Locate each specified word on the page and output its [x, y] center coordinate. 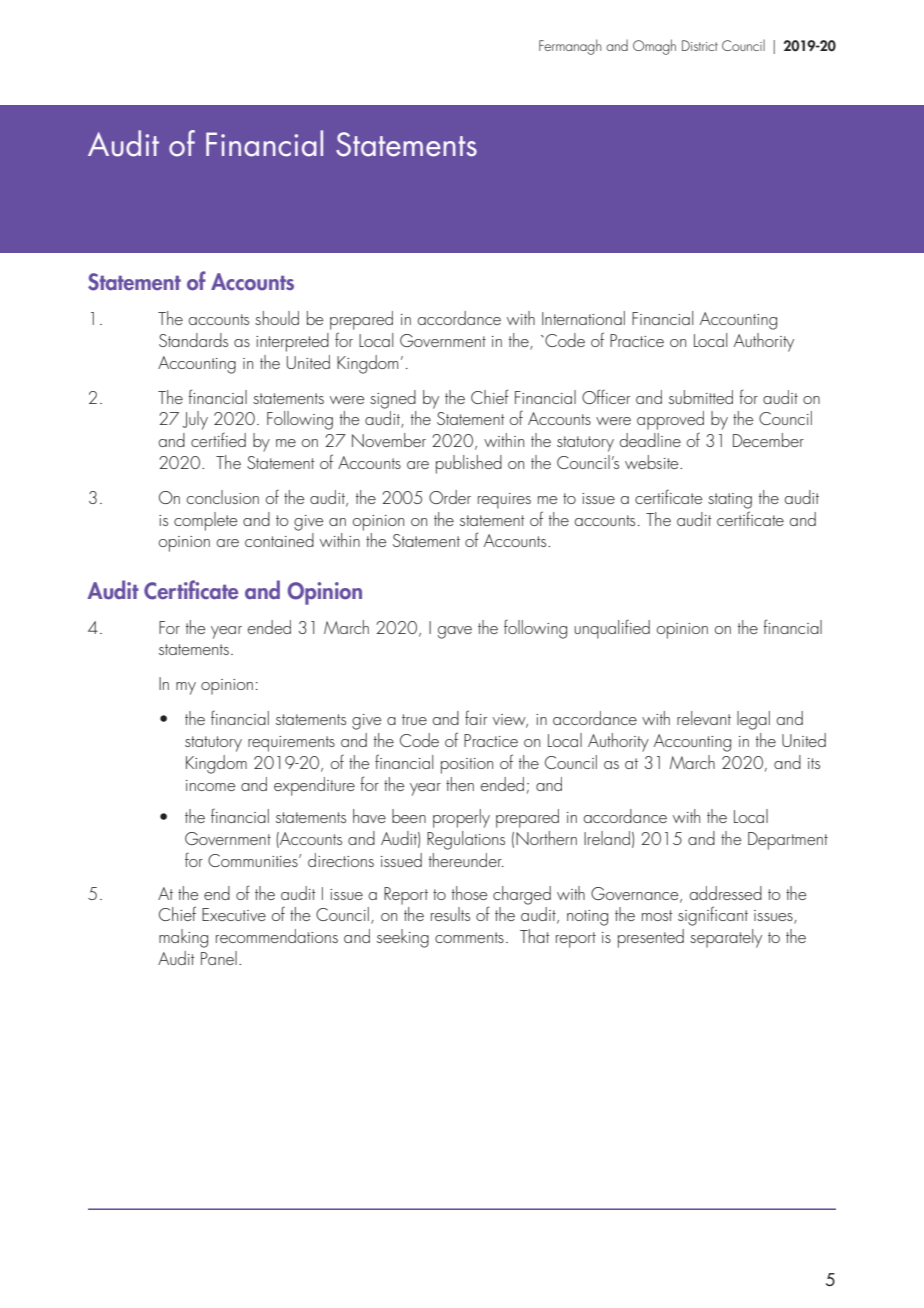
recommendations [277, 936]
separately [726, 938]
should [277, 318]
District [700, 45]
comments [469, 937]
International [583, 318]
